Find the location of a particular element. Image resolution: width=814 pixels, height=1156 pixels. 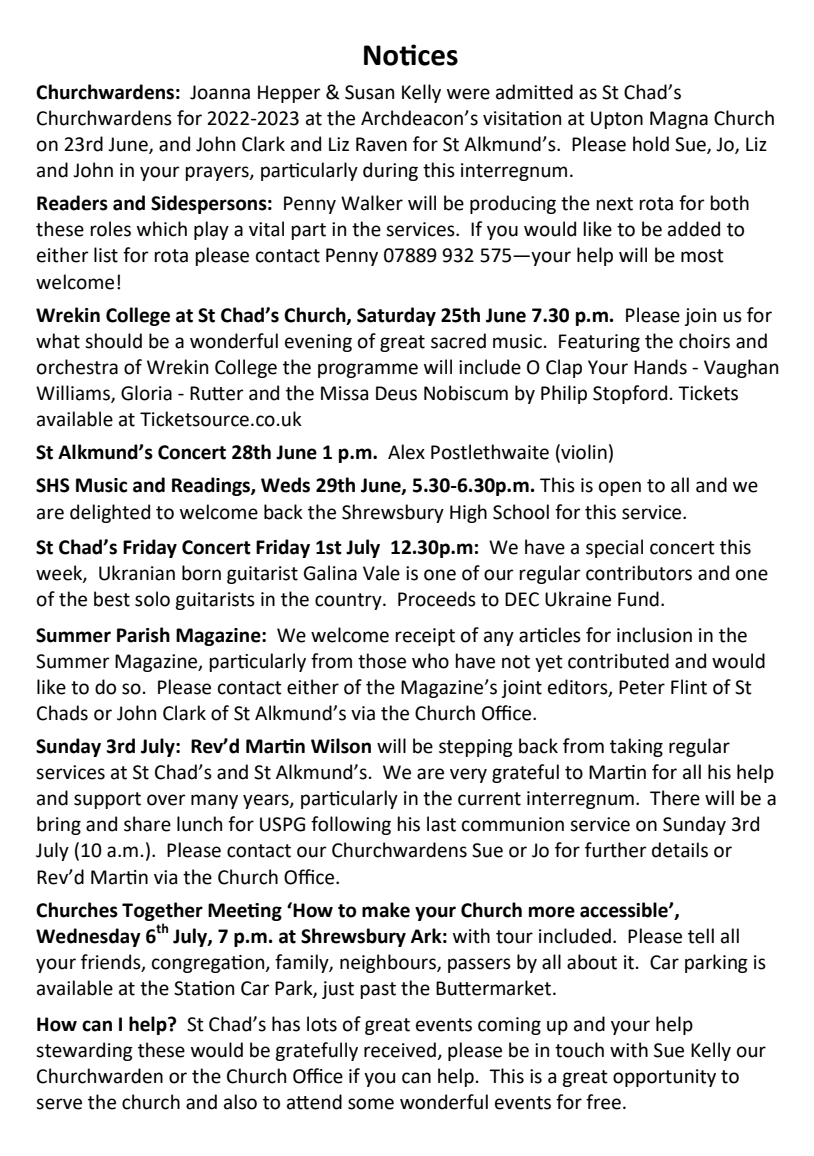

Joanna is located at coordinates (220, 92).
